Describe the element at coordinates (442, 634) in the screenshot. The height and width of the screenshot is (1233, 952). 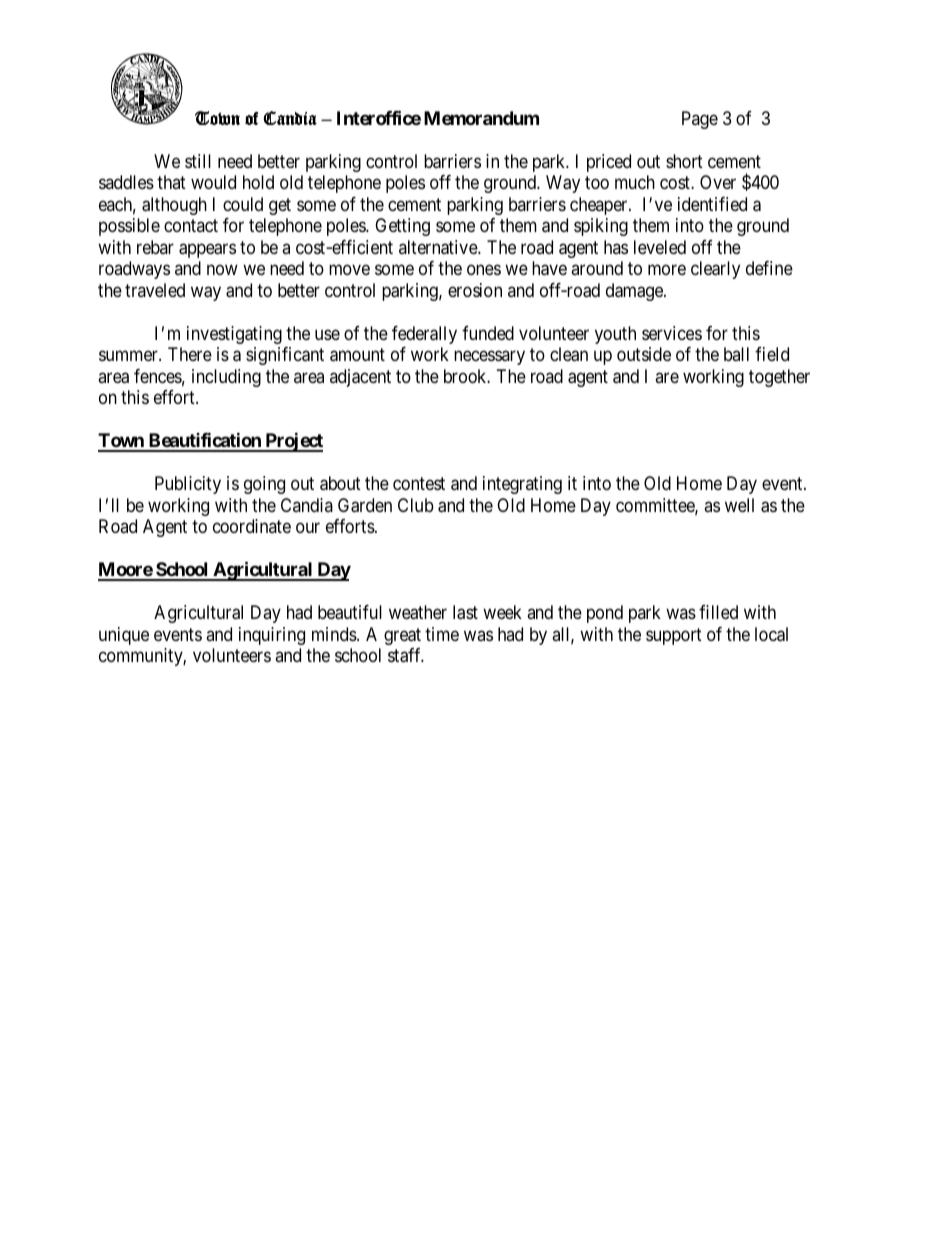
I see `time` at that location.
